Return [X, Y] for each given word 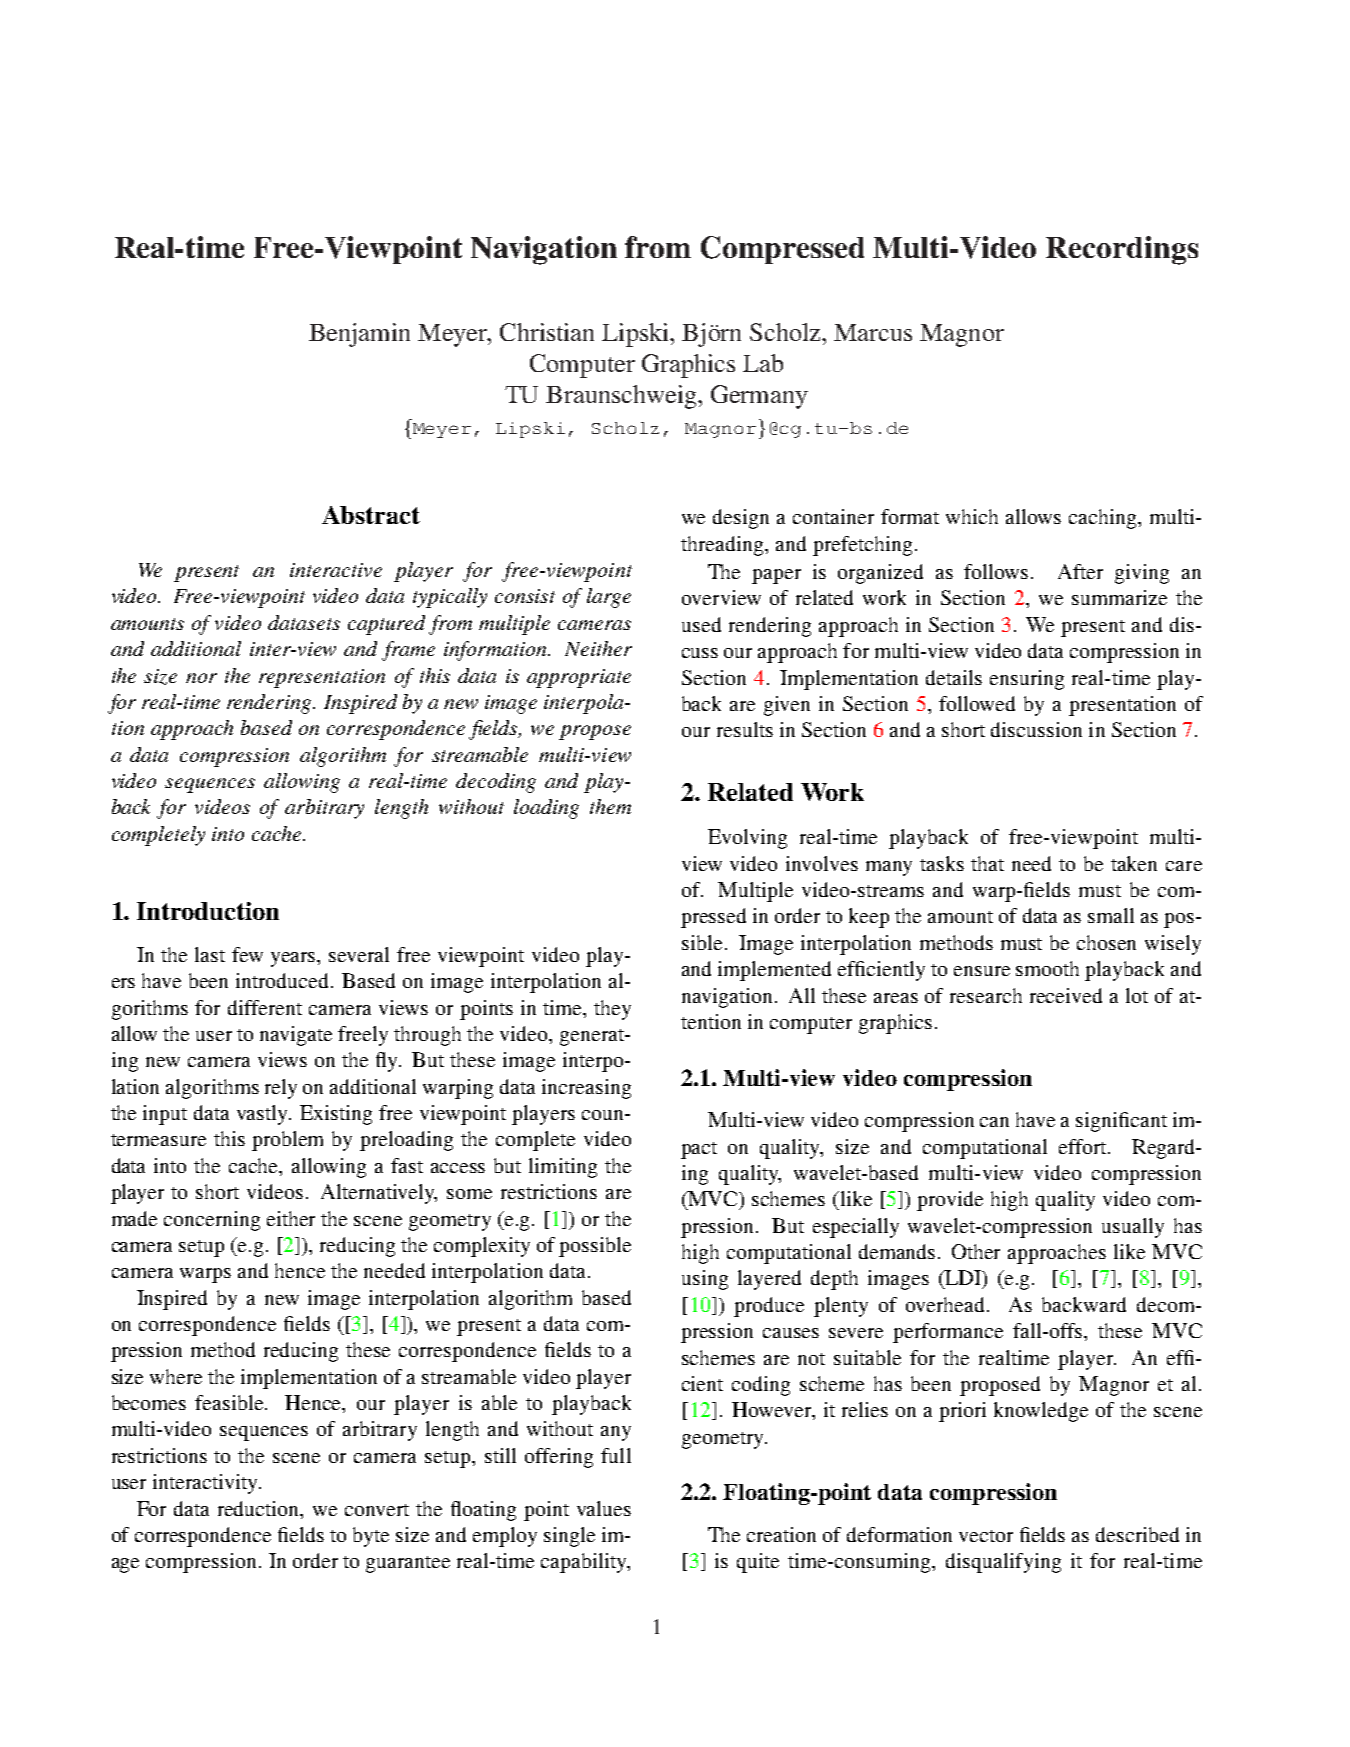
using [705, 1280]
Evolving [747, 839]
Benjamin [359, 335]
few [247, 954]
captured [386, 625]
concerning [212, 1221]
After [1080, 571]
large [609, 598]
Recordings [1122, 250]
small [1111, 915]
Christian [547, 332]
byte [371, 1537]
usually [1133, 1228]
